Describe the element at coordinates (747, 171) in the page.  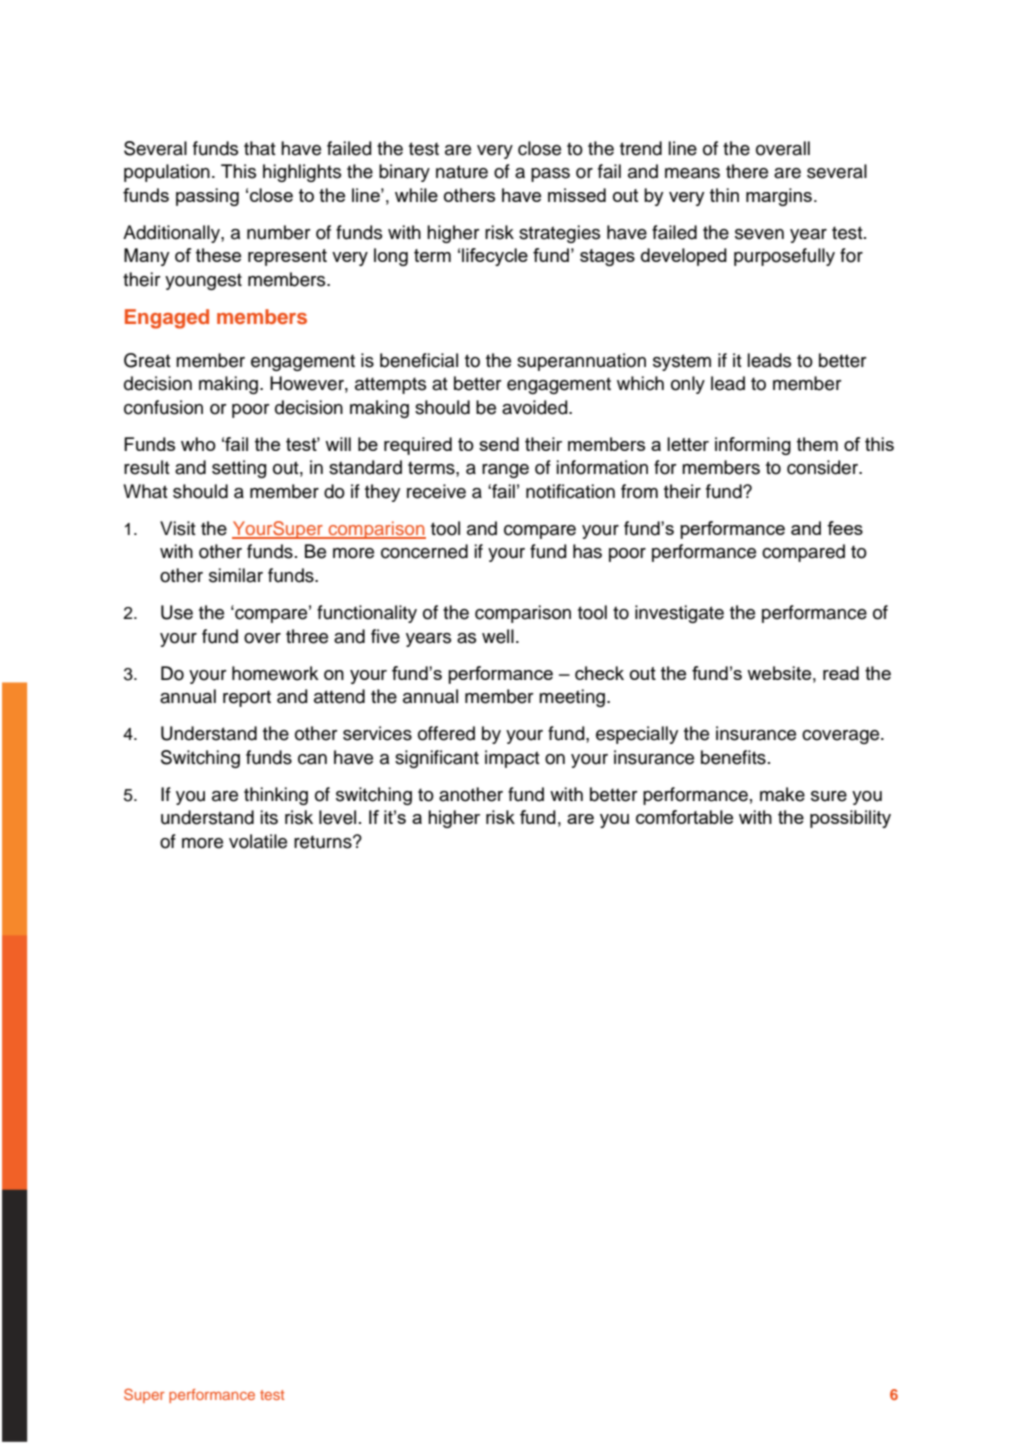
I see `there` at that location.
